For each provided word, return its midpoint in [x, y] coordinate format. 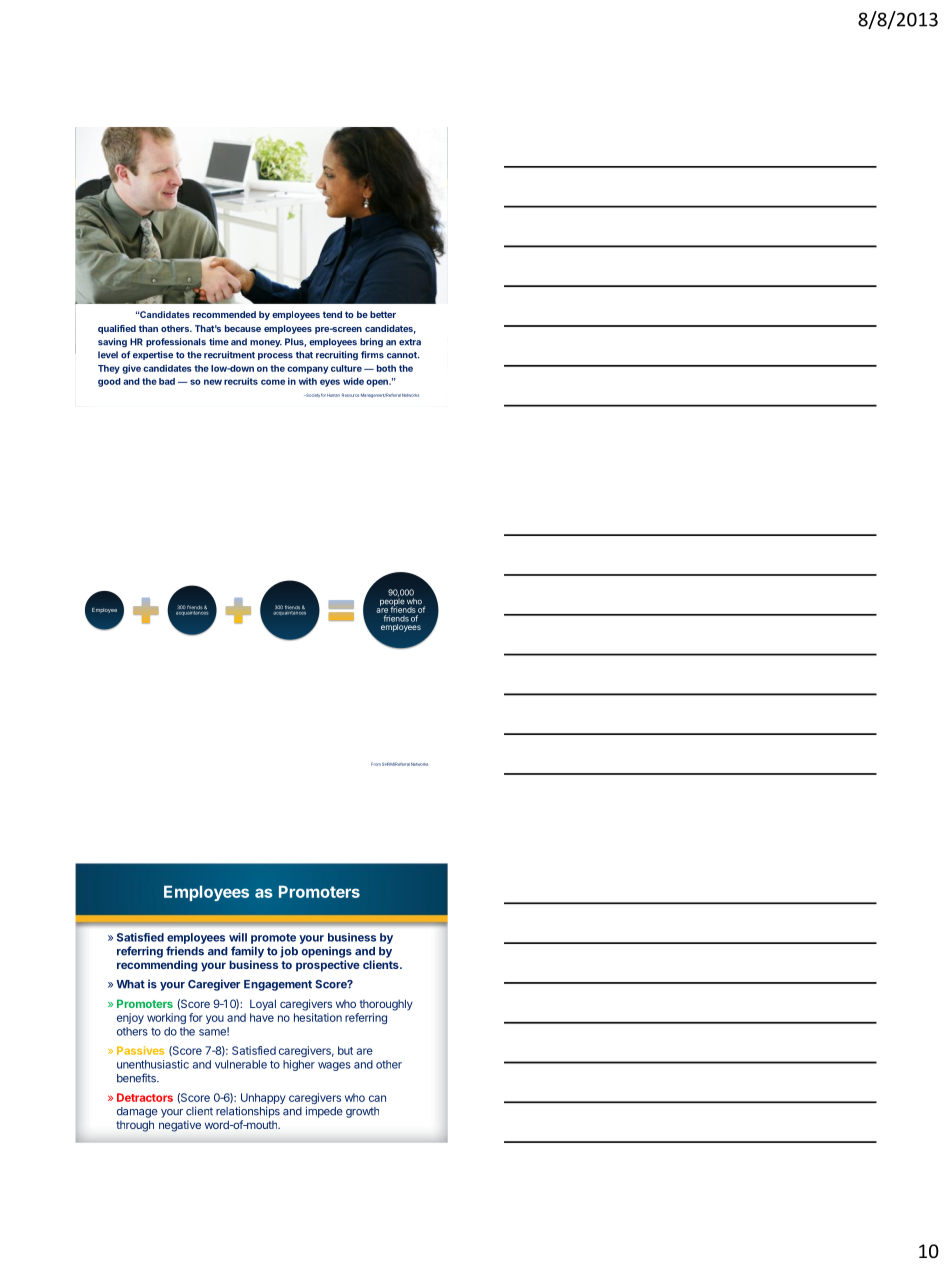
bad [167, 381]
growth [362, 1112]
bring [371, 342]
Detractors [145, 1097]
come [273, 382]
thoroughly [386, 1005]
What [130, 984]
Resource [350, 395]
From [376, 764]
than [148, 328]
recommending [157, 966]
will [238, 937]
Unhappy [262, 1100]
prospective [328, 966]
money [266, 343]
